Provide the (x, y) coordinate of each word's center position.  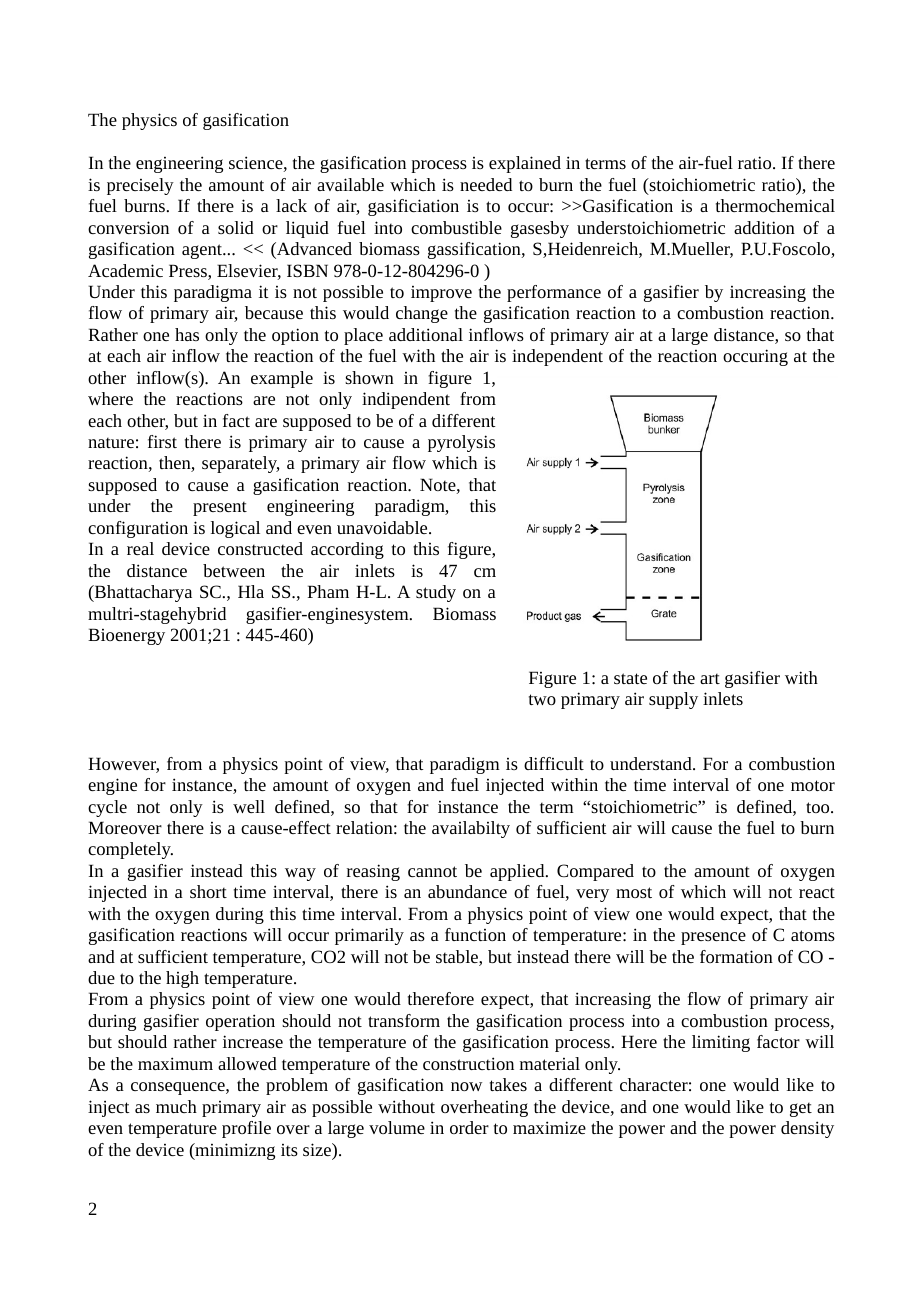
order (469, 1127)
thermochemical (775, 205)
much (176, 1106)
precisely (140, 186)
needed (486, 184)
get (801, 1109)
